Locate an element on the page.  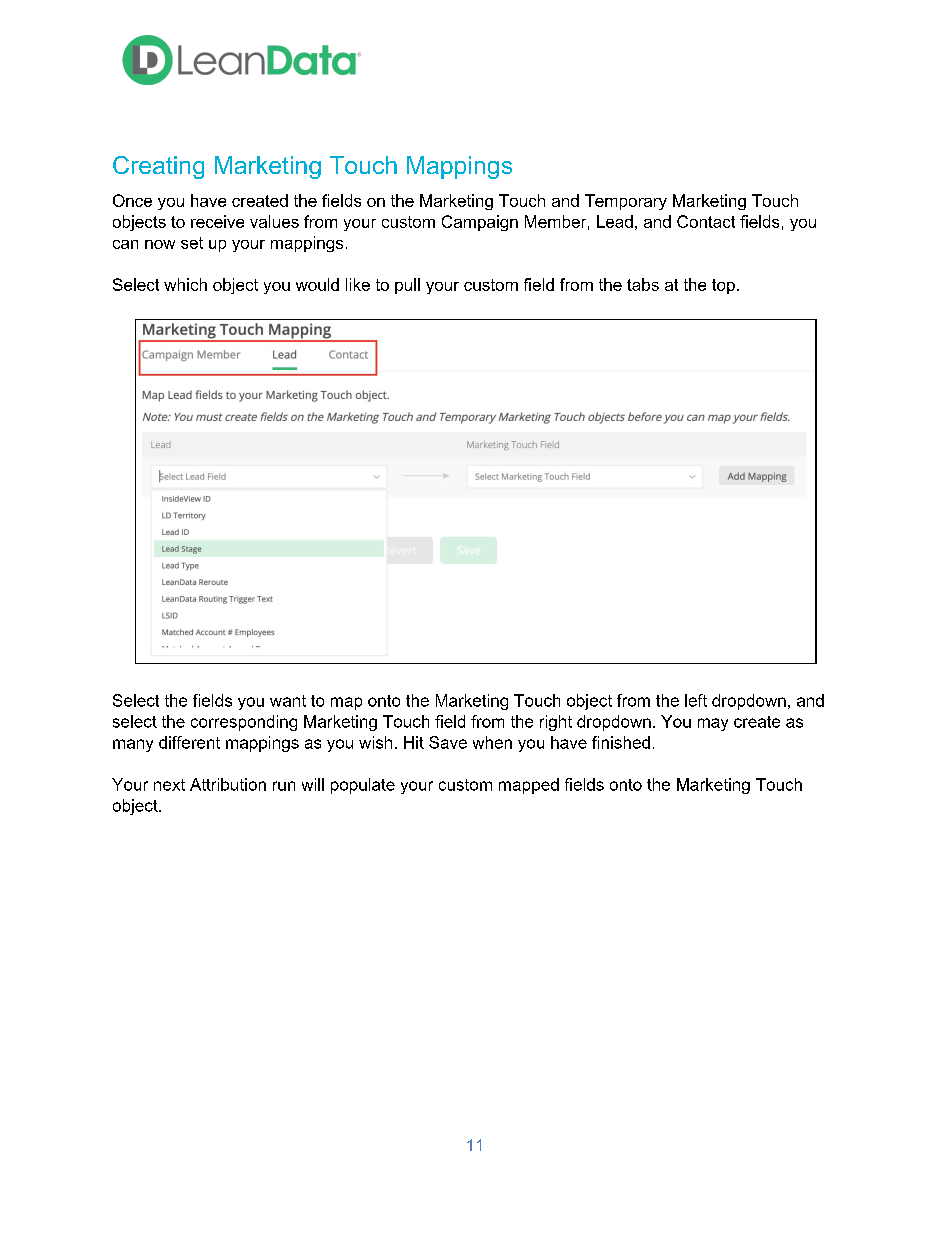
next is located at coordinates (169, 785).
